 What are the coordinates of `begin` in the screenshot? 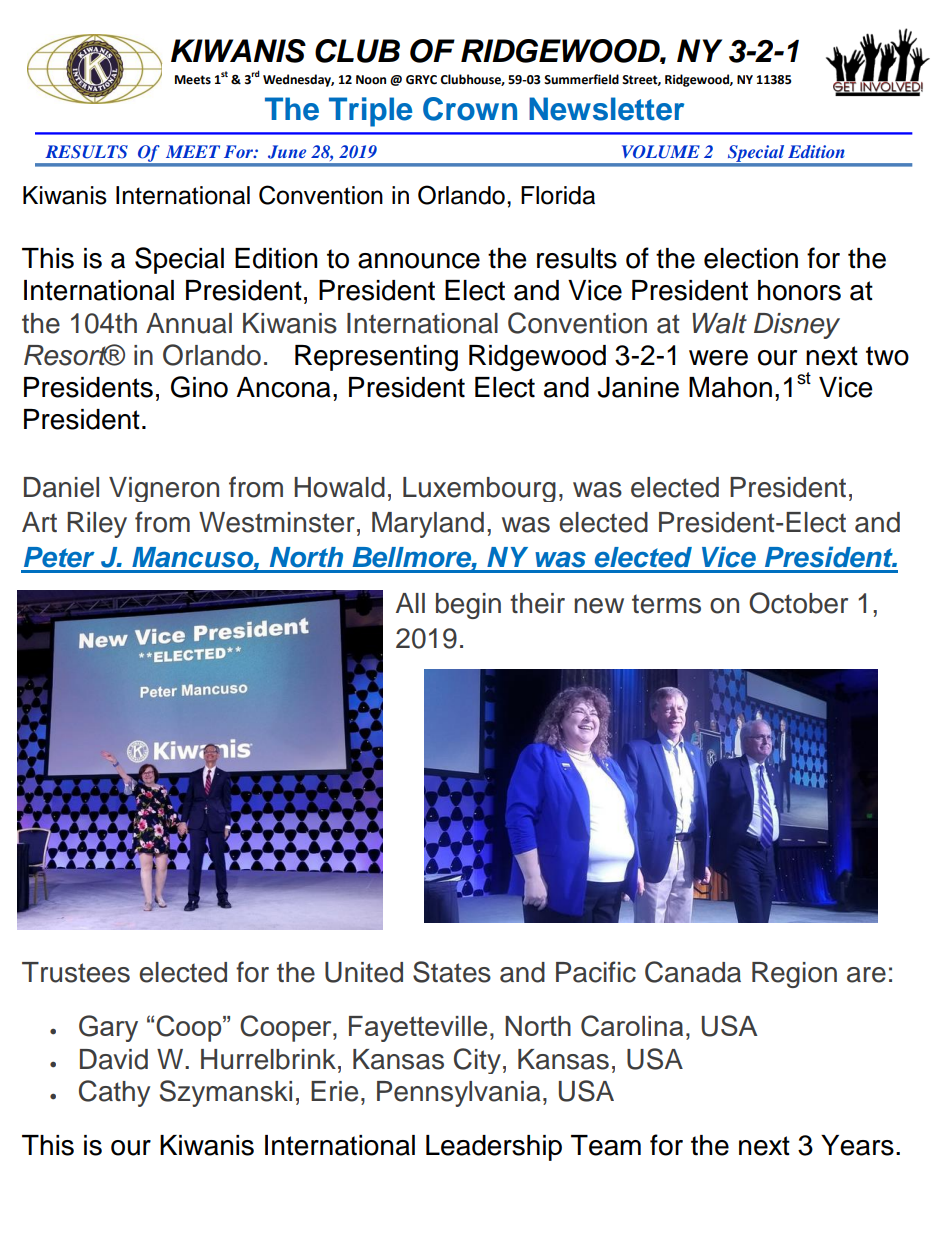 It's located at (468, 606).
